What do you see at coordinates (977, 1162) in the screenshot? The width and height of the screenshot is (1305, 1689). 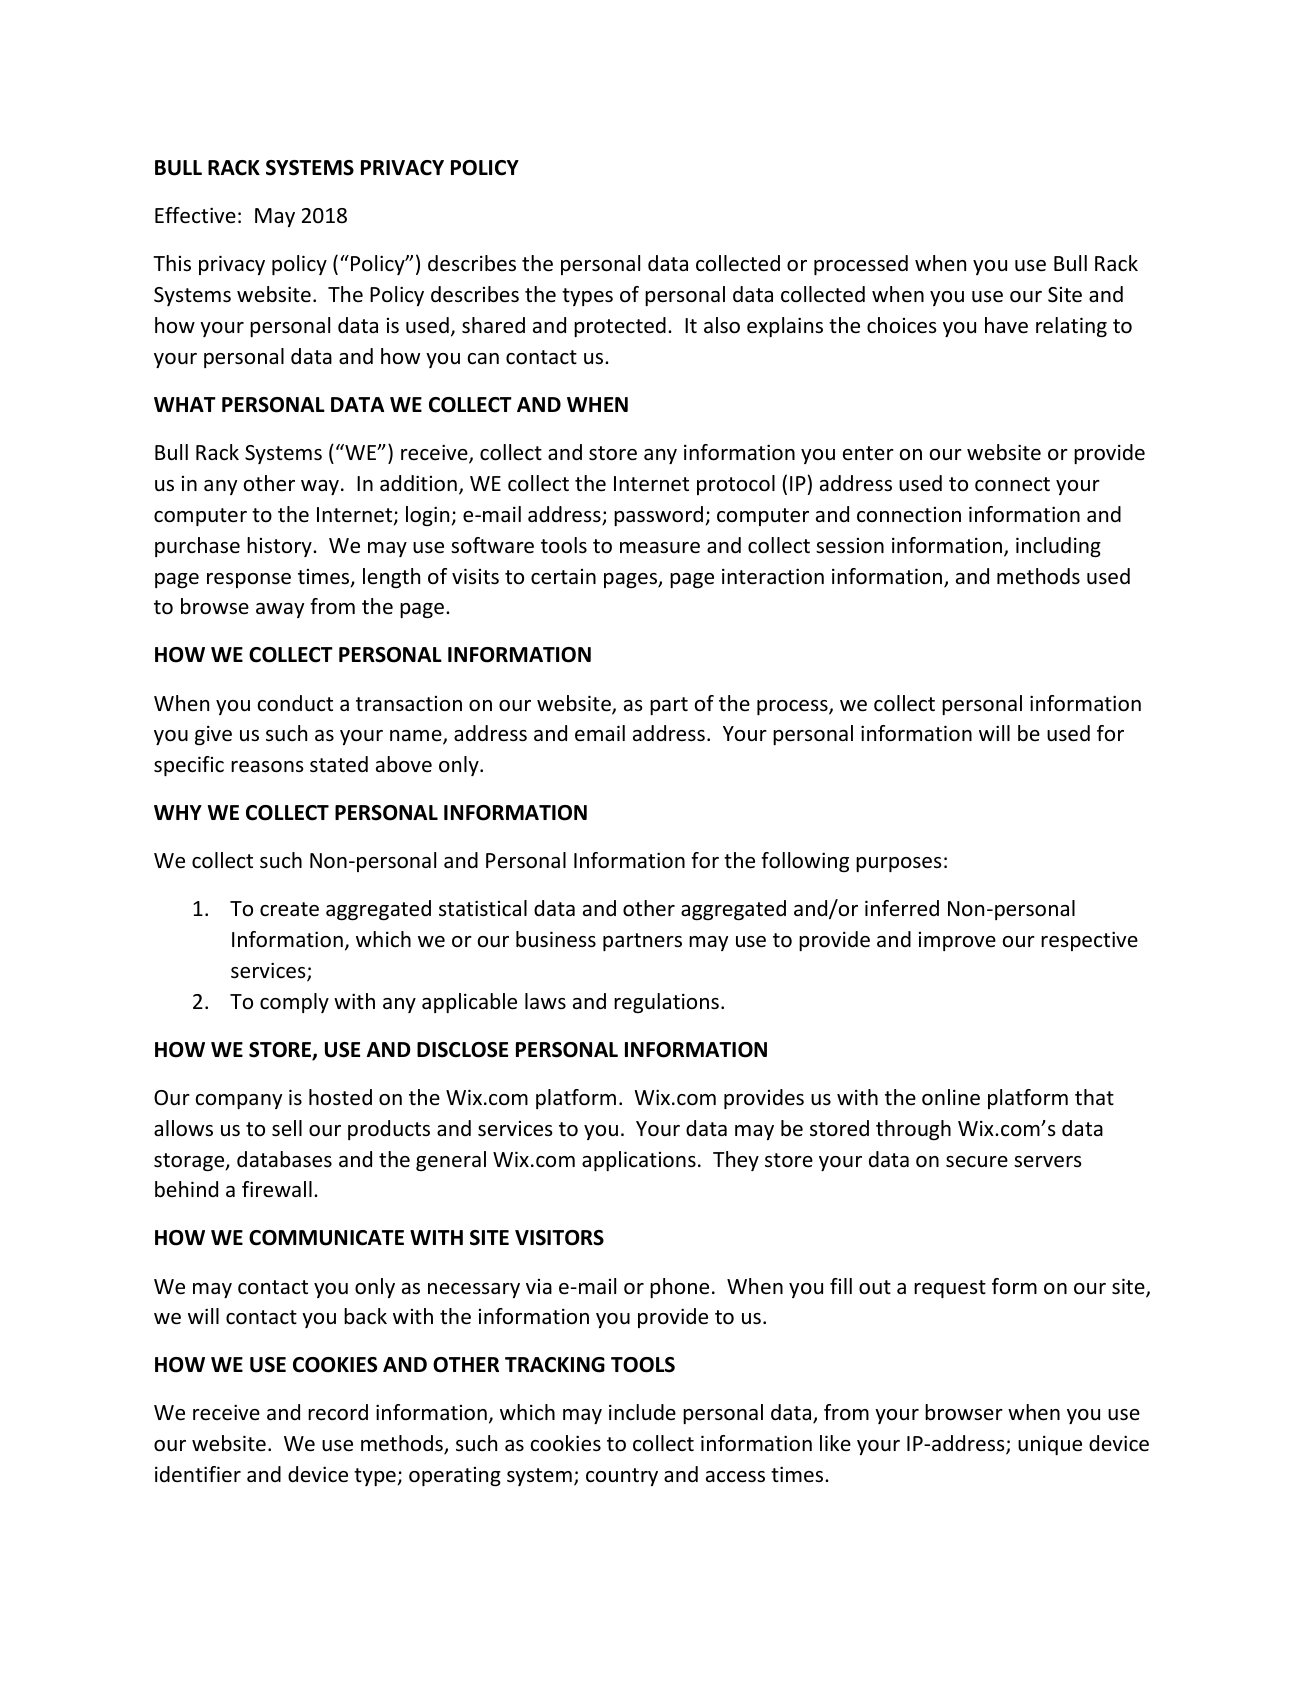 I see `secure` at bounding box center [977, 1162].
